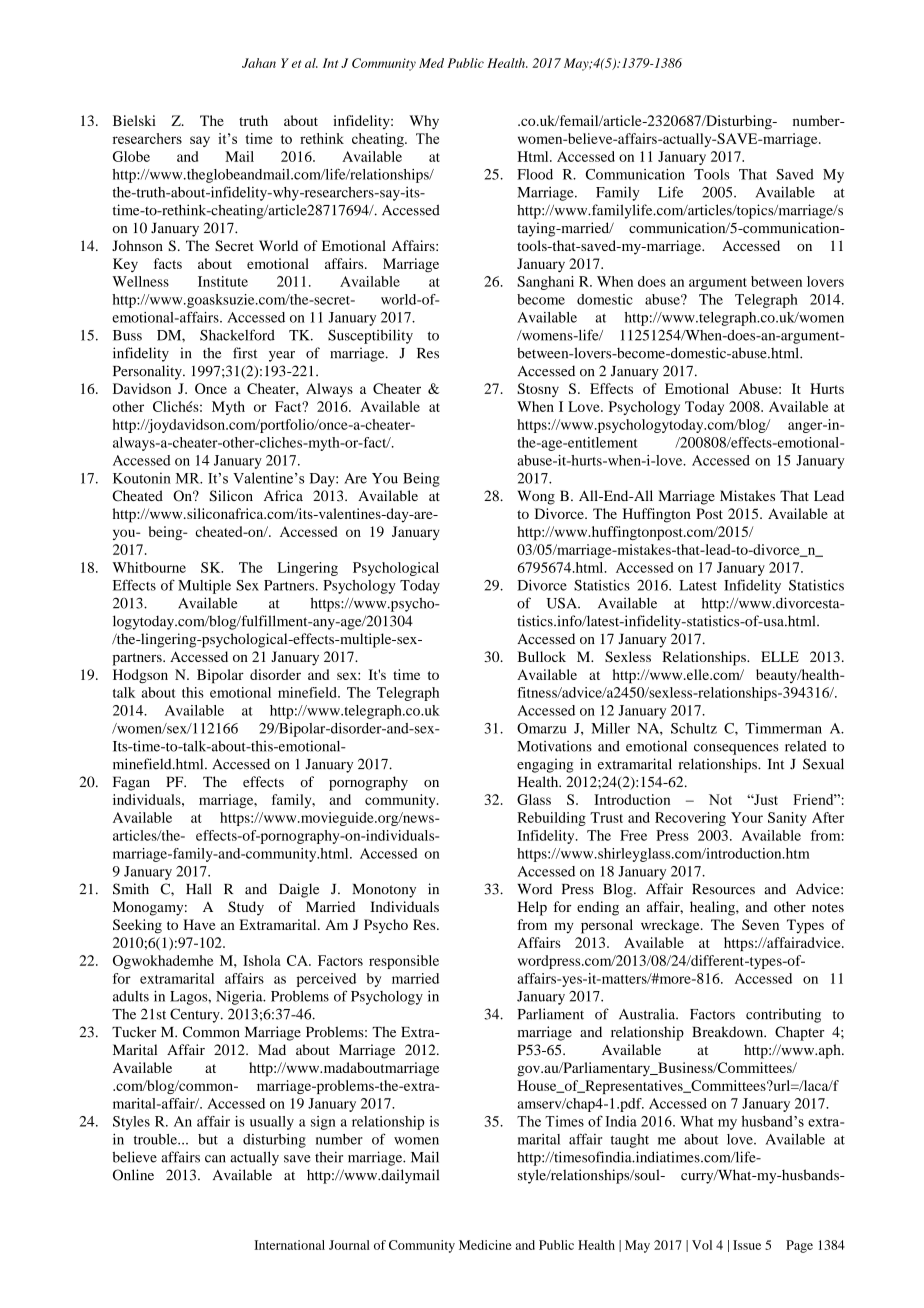  Describe the element at coordinates (760, 924) in the document. I see `Seven` at that location.
